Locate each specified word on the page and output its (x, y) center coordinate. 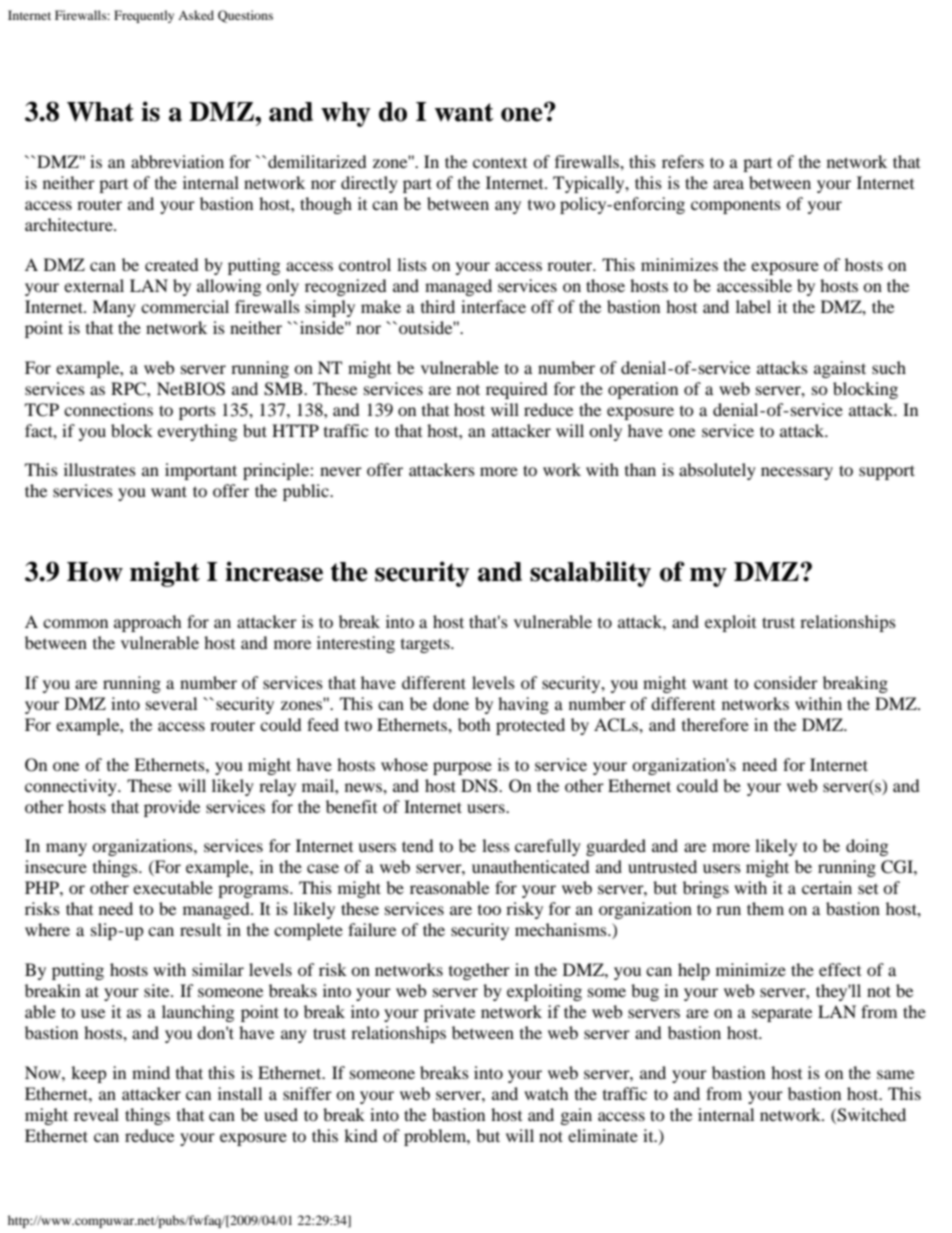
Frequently (144, 16)
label (753, 306)
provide (172, 808)
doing (867, 847)
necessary (797, 473)
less (496, 845)
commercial (185, 306)
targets (426, 645)
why (346, 114)
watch (546, 1093)
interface (493, 306)
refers (683, 161)
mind (151, 1072)
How (95, 572)
